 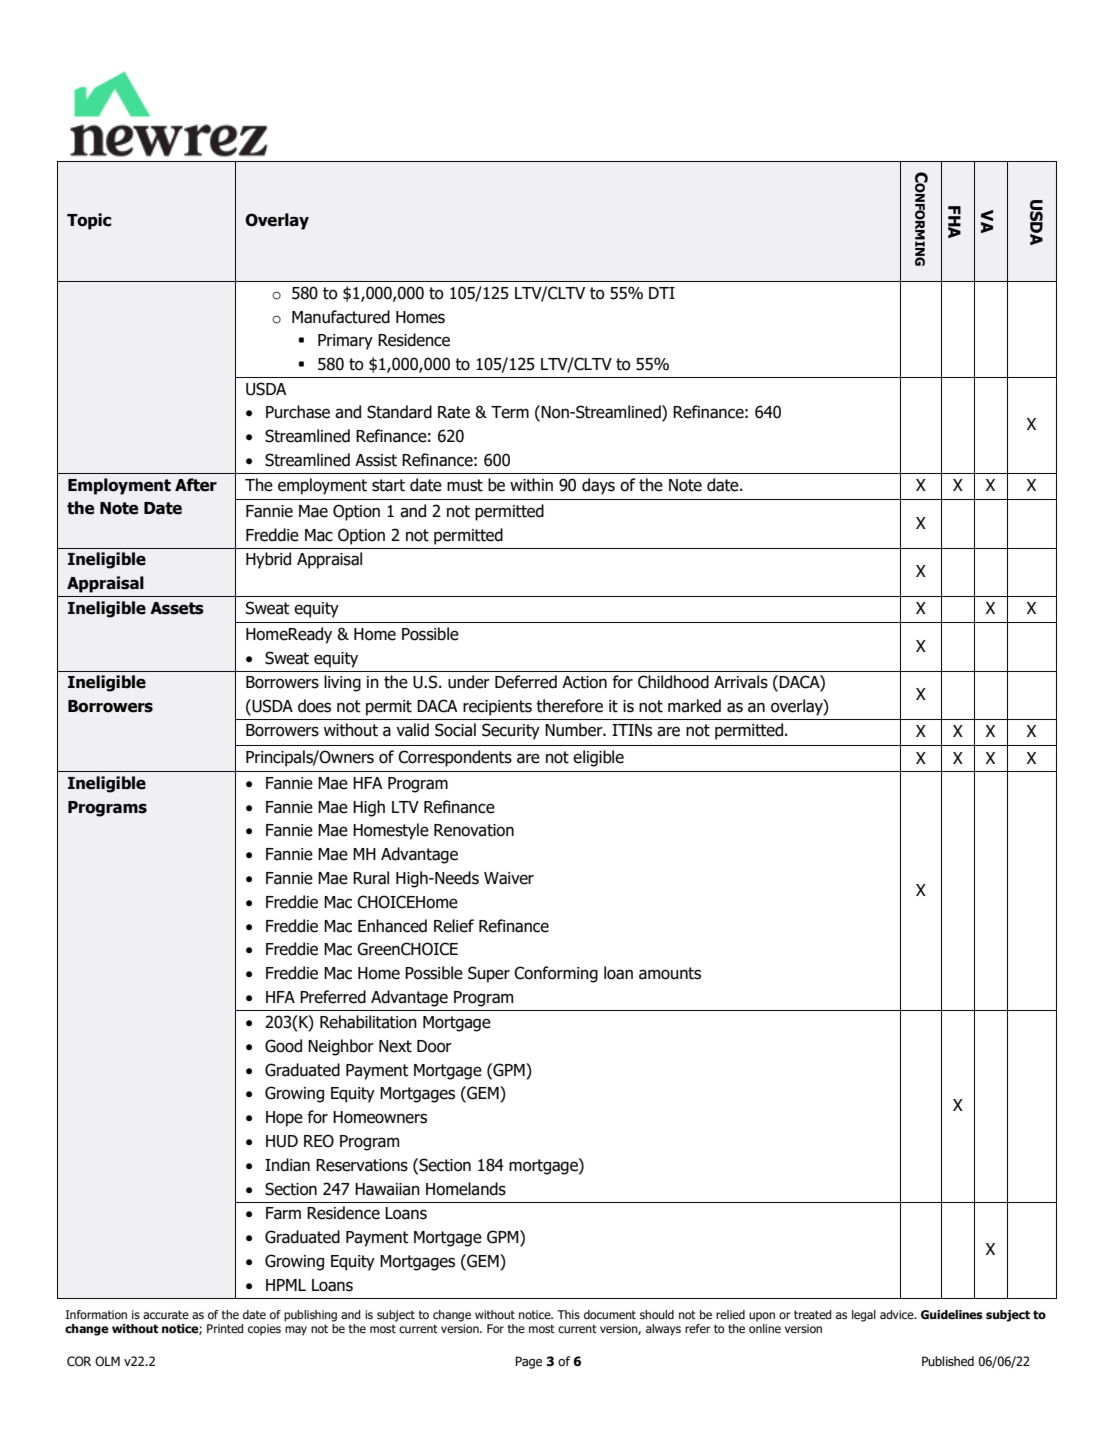 I want to click on Assets, so click(x=177, y=608).
